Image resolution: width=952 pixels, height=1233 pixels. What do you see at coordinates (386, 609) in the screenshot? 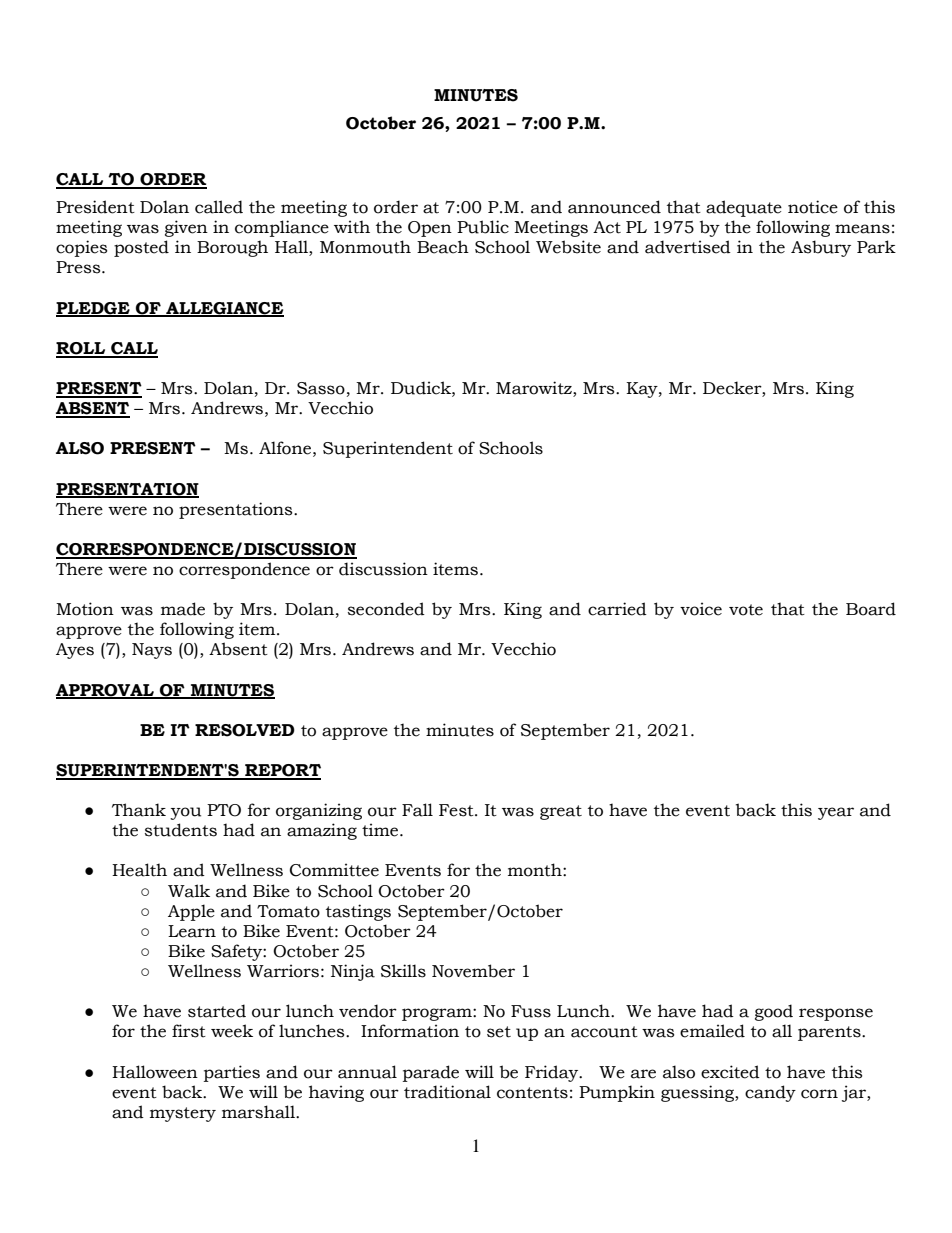
I see `seconded` at bounding box center [386, 609].
